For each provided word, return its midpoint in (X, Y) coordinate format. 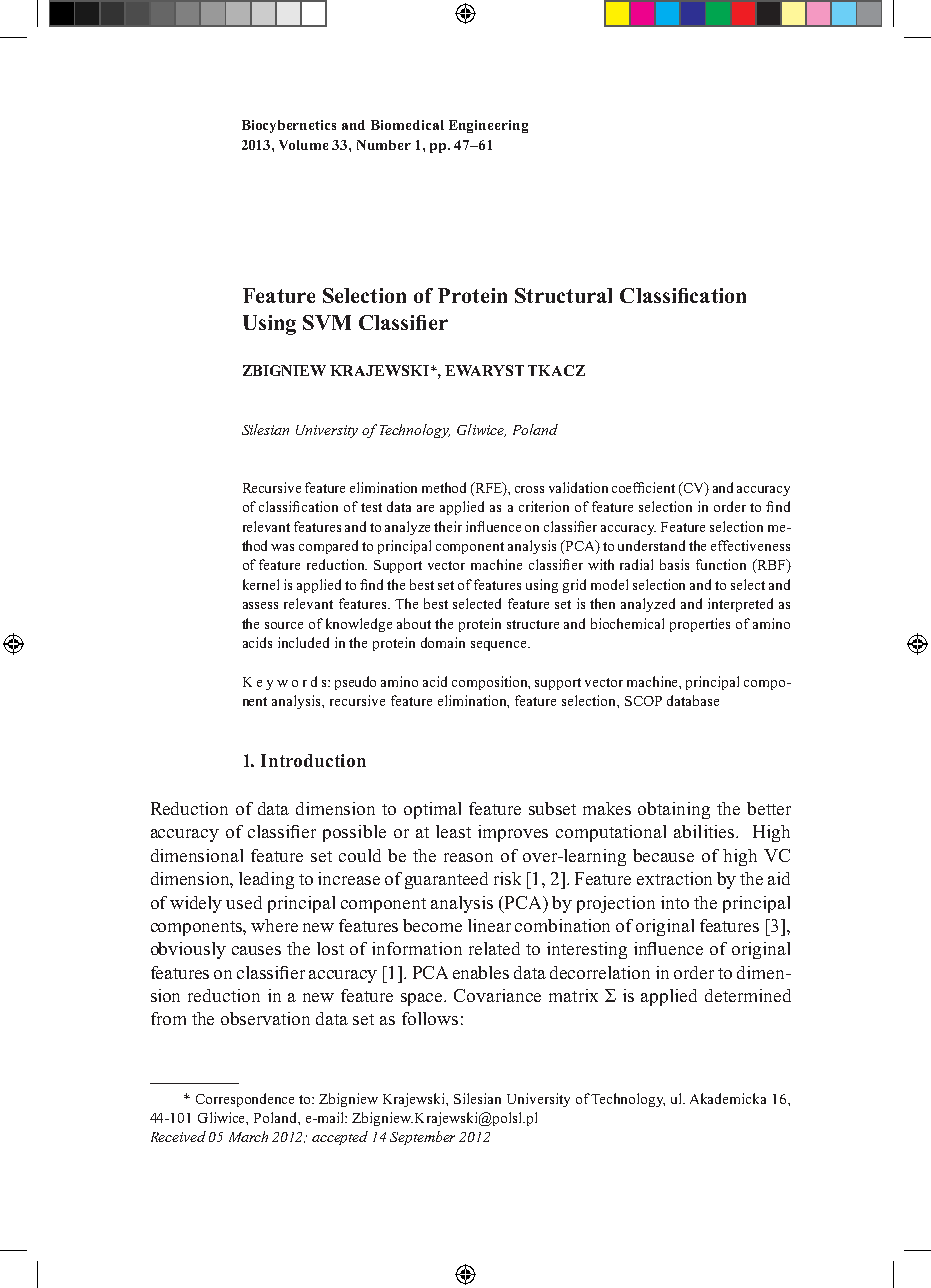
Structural (563, 295)
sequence (500, 646)
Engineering (488, 126)
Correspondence (245, 1100)
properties (700, 625)
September (422, 1138)
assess (260, 605)
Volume (303, 145)
